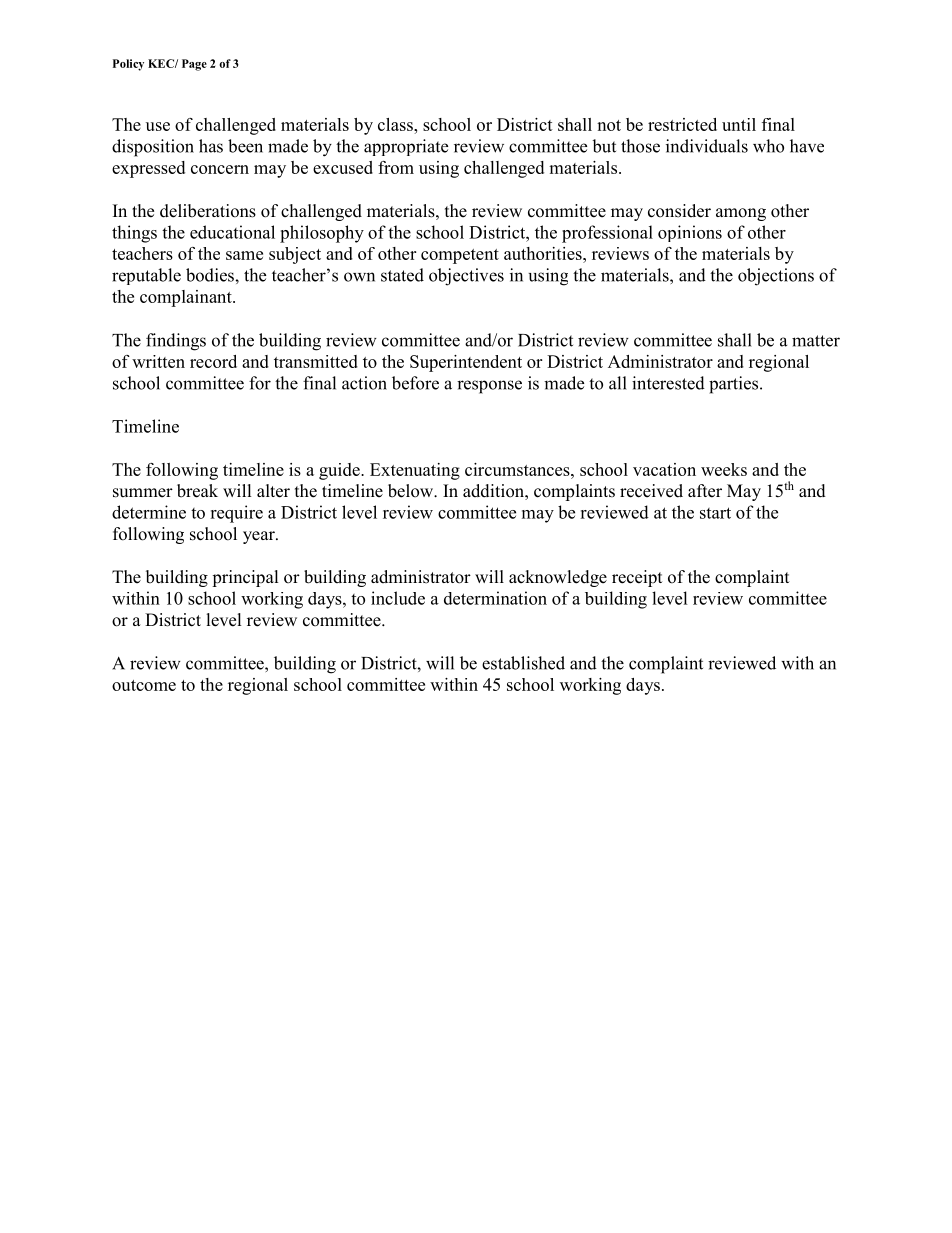 Image resolution: width=952 pixels, height=1233 pixels. Describe the element at coordinates (194, 65) in the screenshot. I see `Page` at that location.
